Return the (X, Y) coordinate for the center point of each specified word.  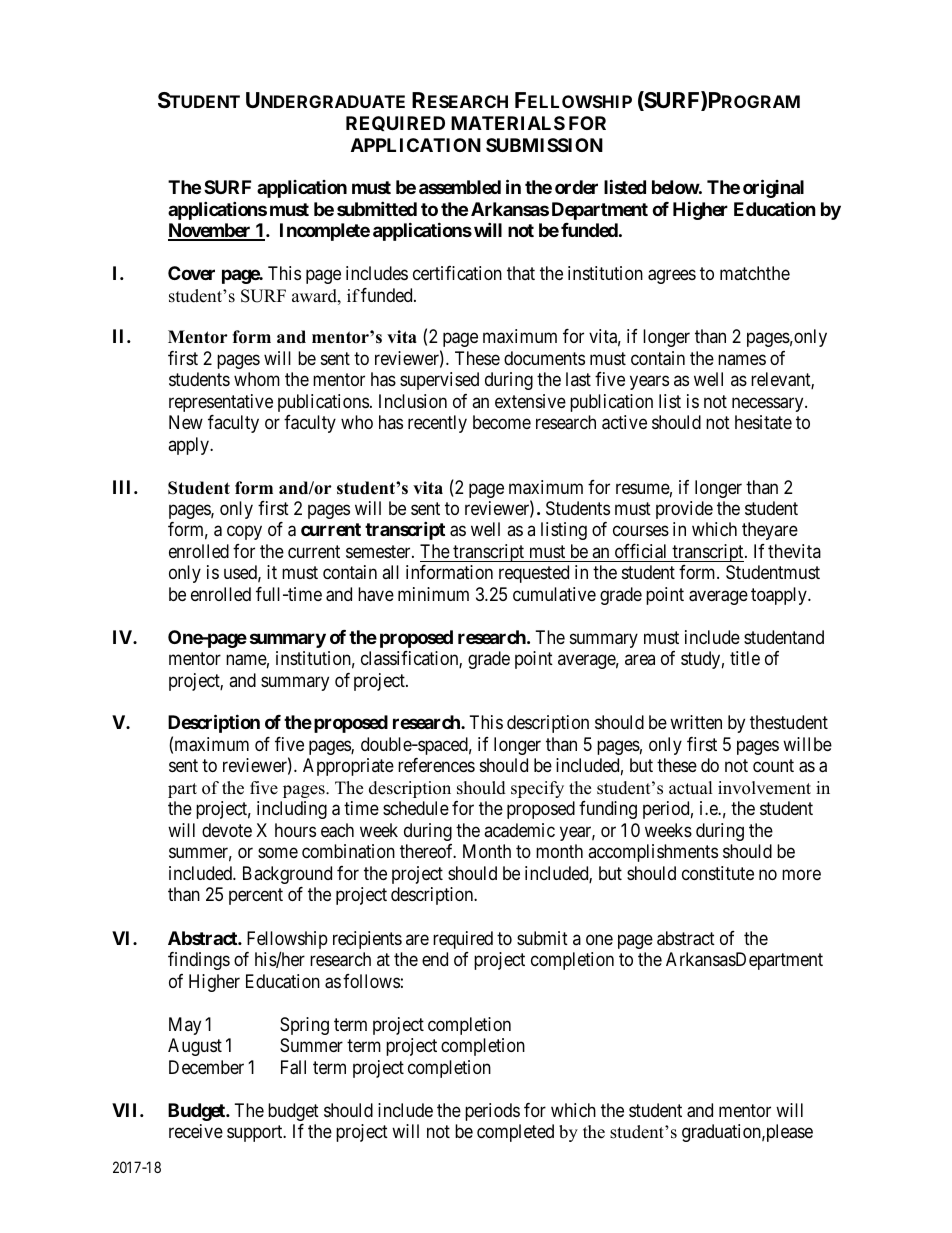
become (502, 422)
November (210, 232)
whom (257, 379)
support (256, 1133)
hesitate (763, 422)
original (773, 189)
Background (287, 875)
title (745, 658)
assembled (460, 187)
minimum (433, 594)
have (376, 594)
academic (519, 830)
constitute (718, 873)
